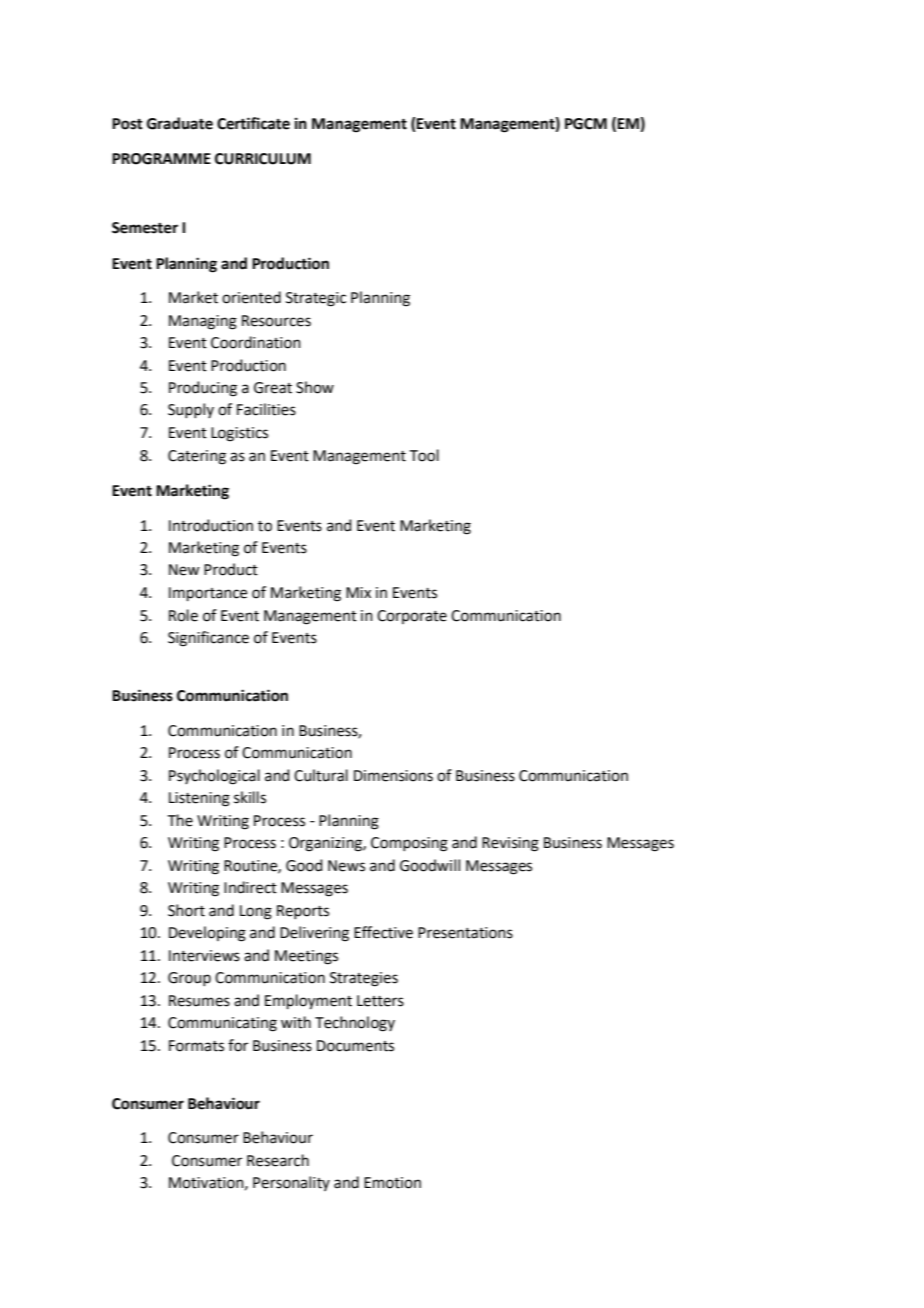 The image size is (924, 1308). Describe the element at coordinates (510, 844) in the screenshot. I see `Revising` at that location.
